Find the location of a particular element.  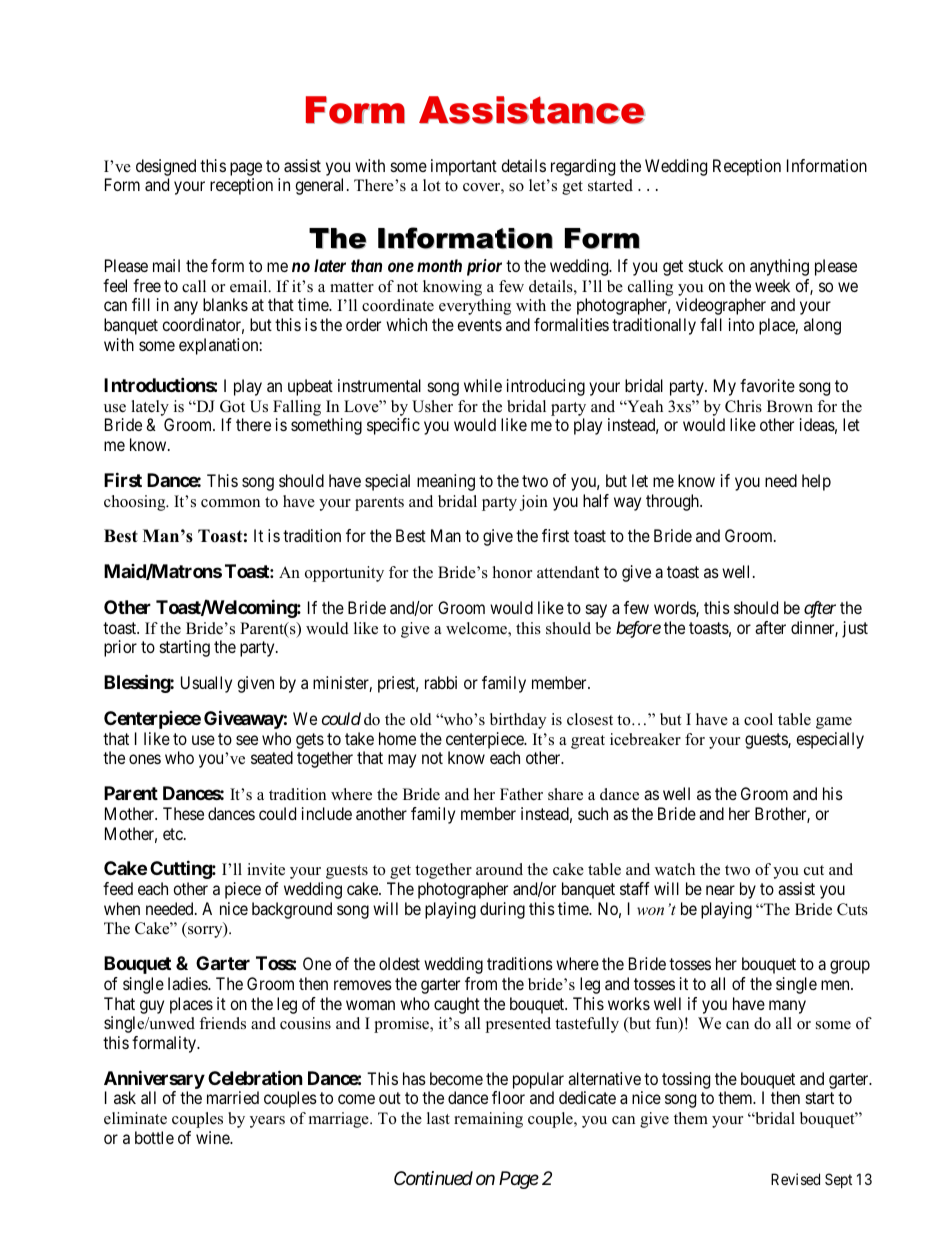

wine is located at coordinates (213, 1137).
